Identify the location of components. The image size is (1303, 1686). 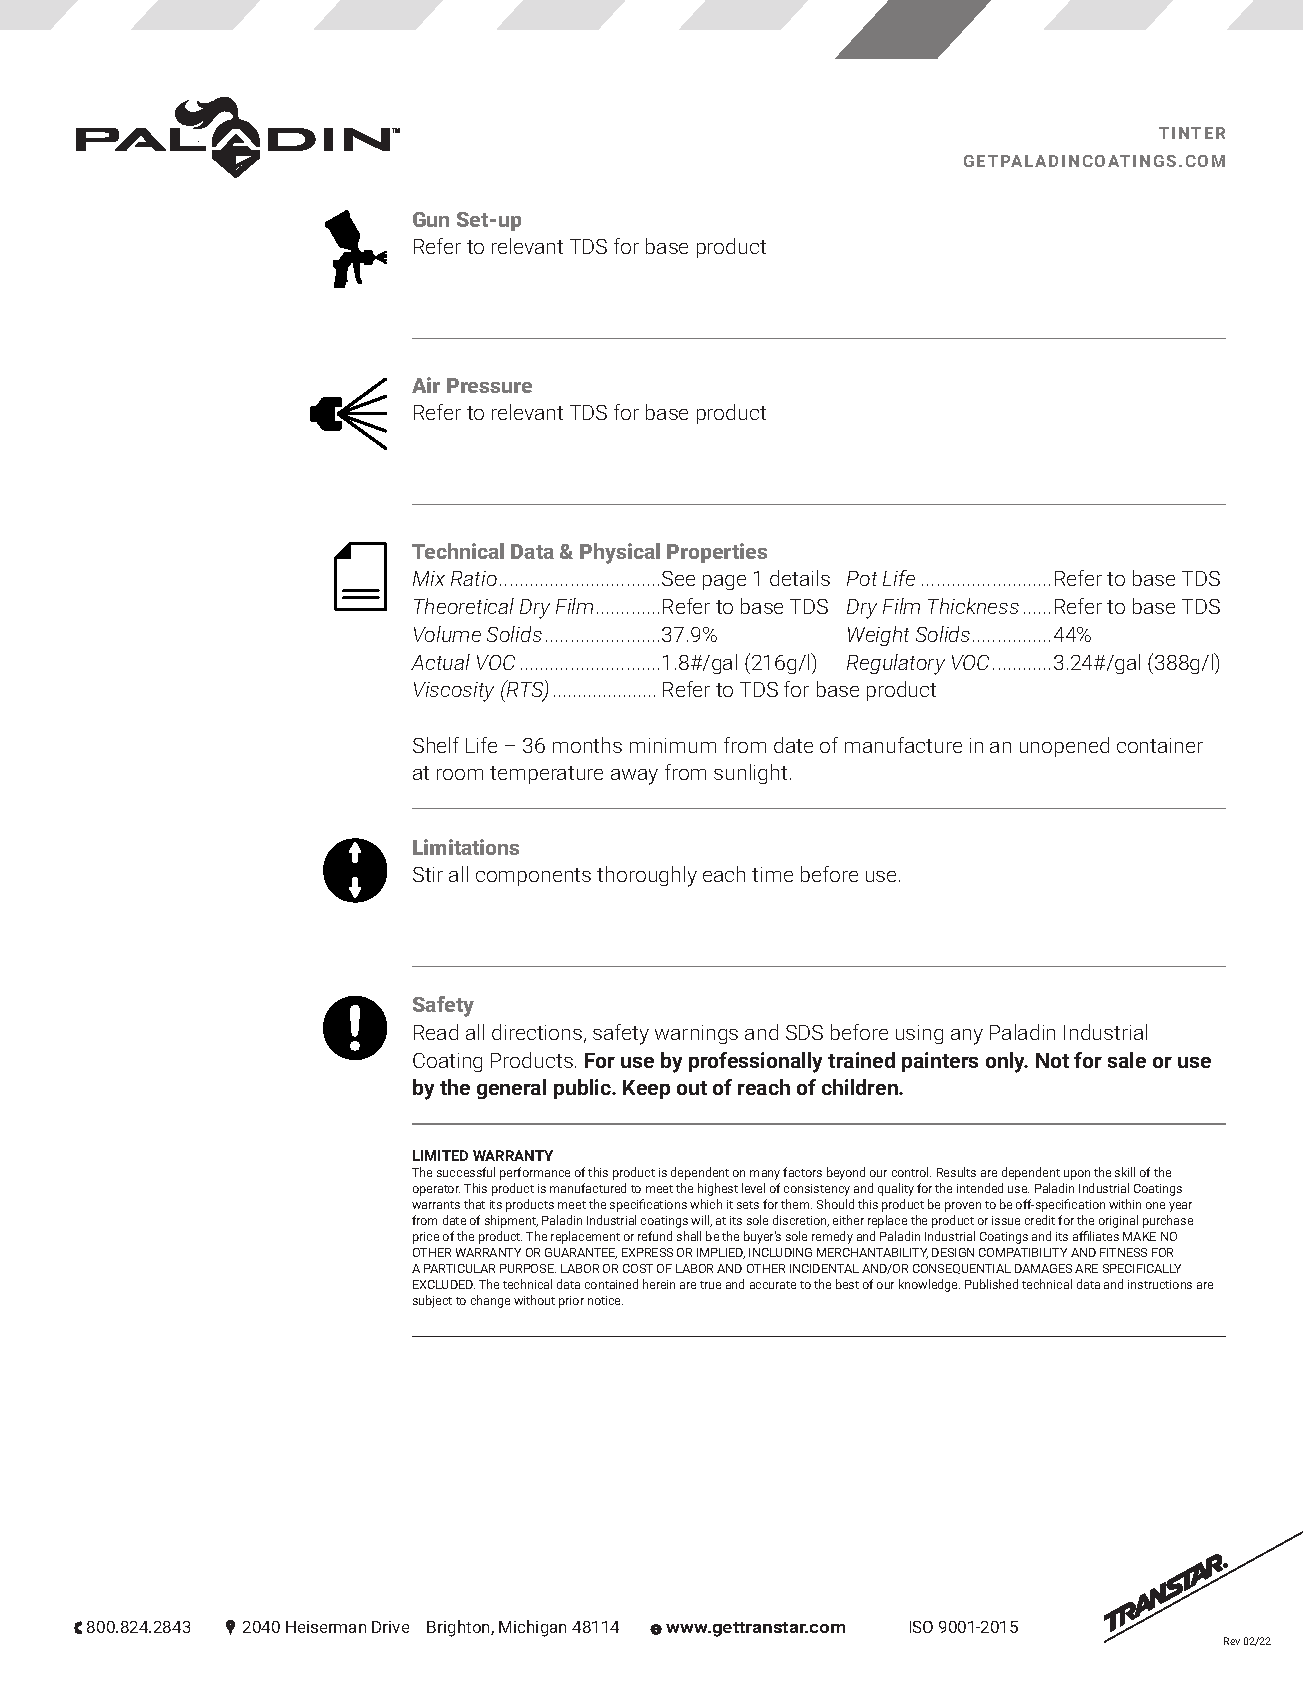
(533, 877).
